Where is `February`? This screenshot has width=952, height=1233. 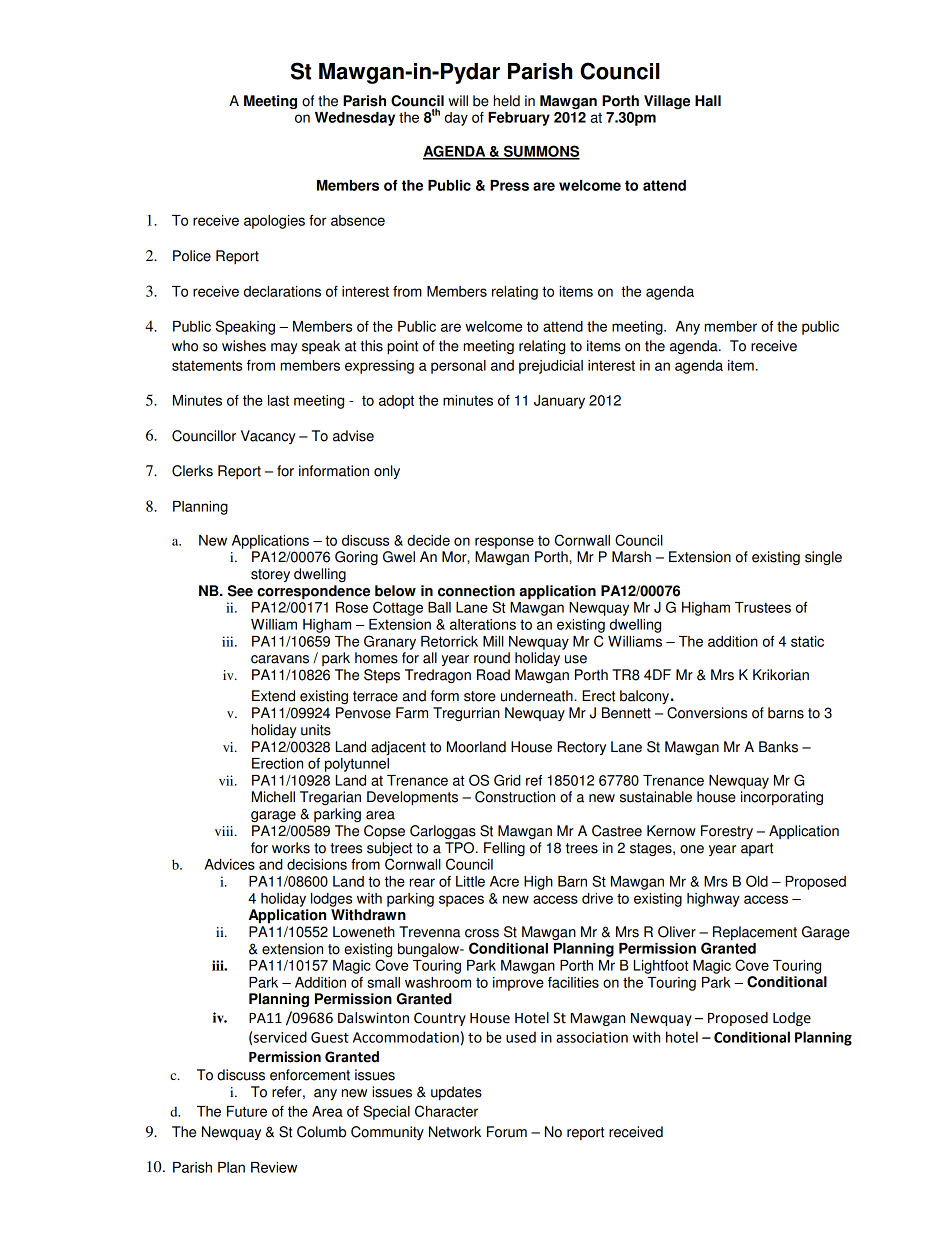 February is located at coordinates (519, 119).
